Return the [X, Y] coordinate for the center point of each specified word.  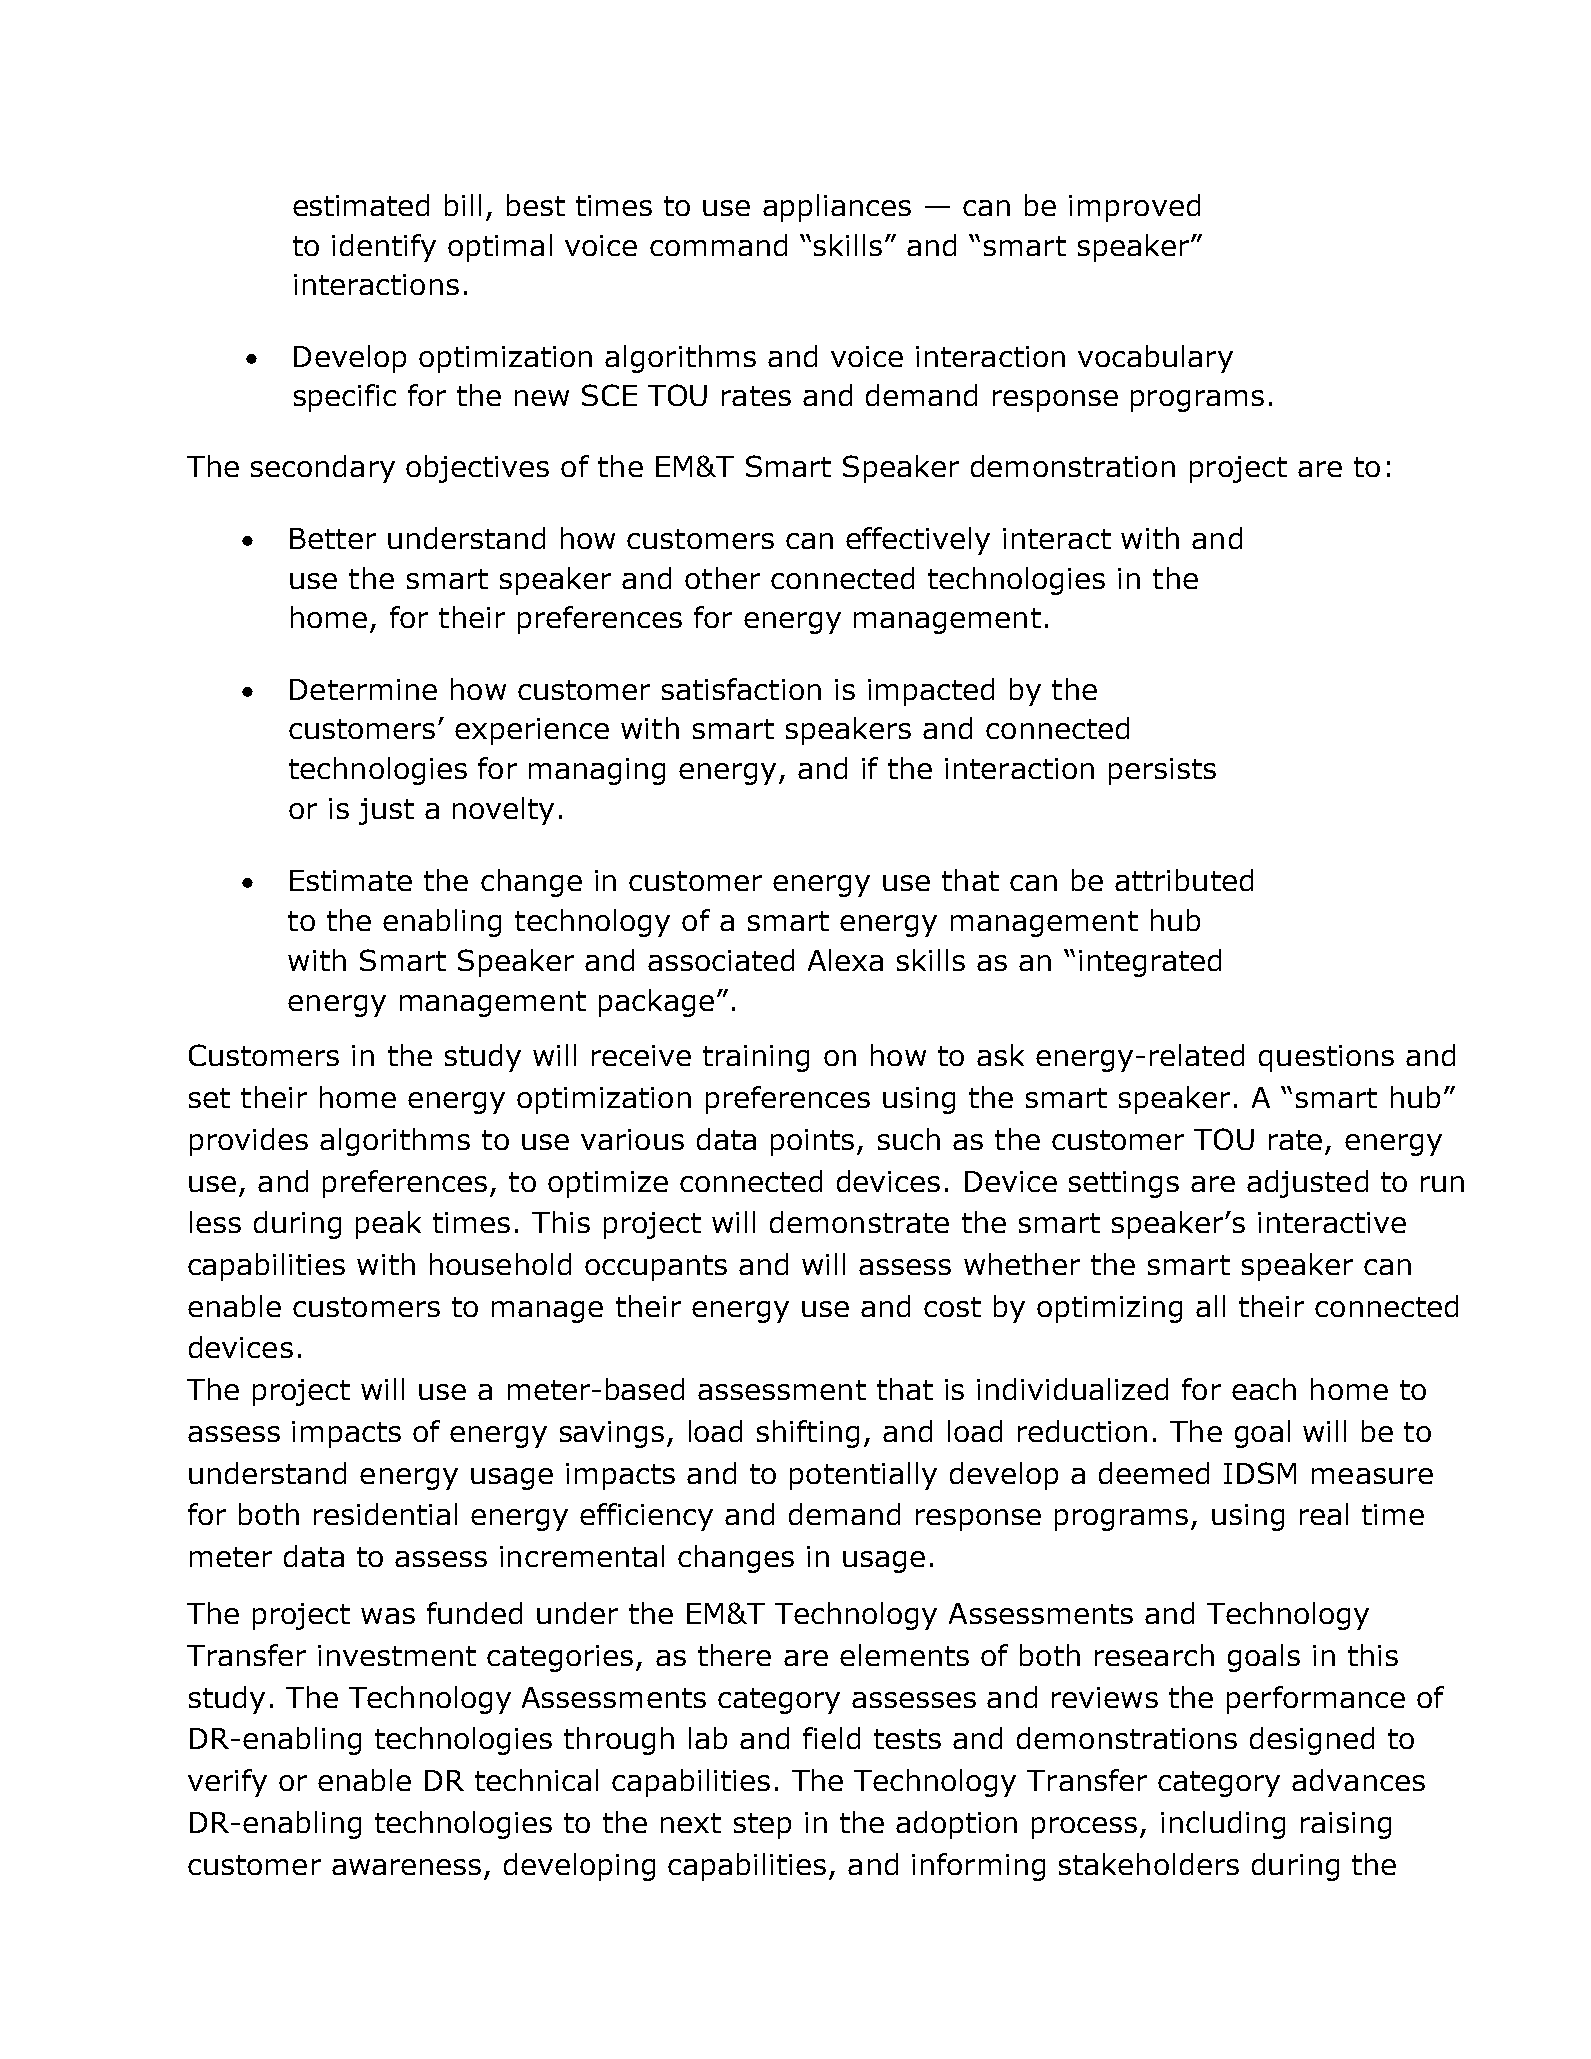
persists [1162, 771]
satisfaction [741, 689]
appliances [837, 208]
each [1264, 1389]
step [762, 1826]
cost [952, 1307]
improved [1134, 208]
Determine [363, 689]
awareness [406, 1867]
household [500, 1264]
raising [1346, 1825]
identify [384, 248]
